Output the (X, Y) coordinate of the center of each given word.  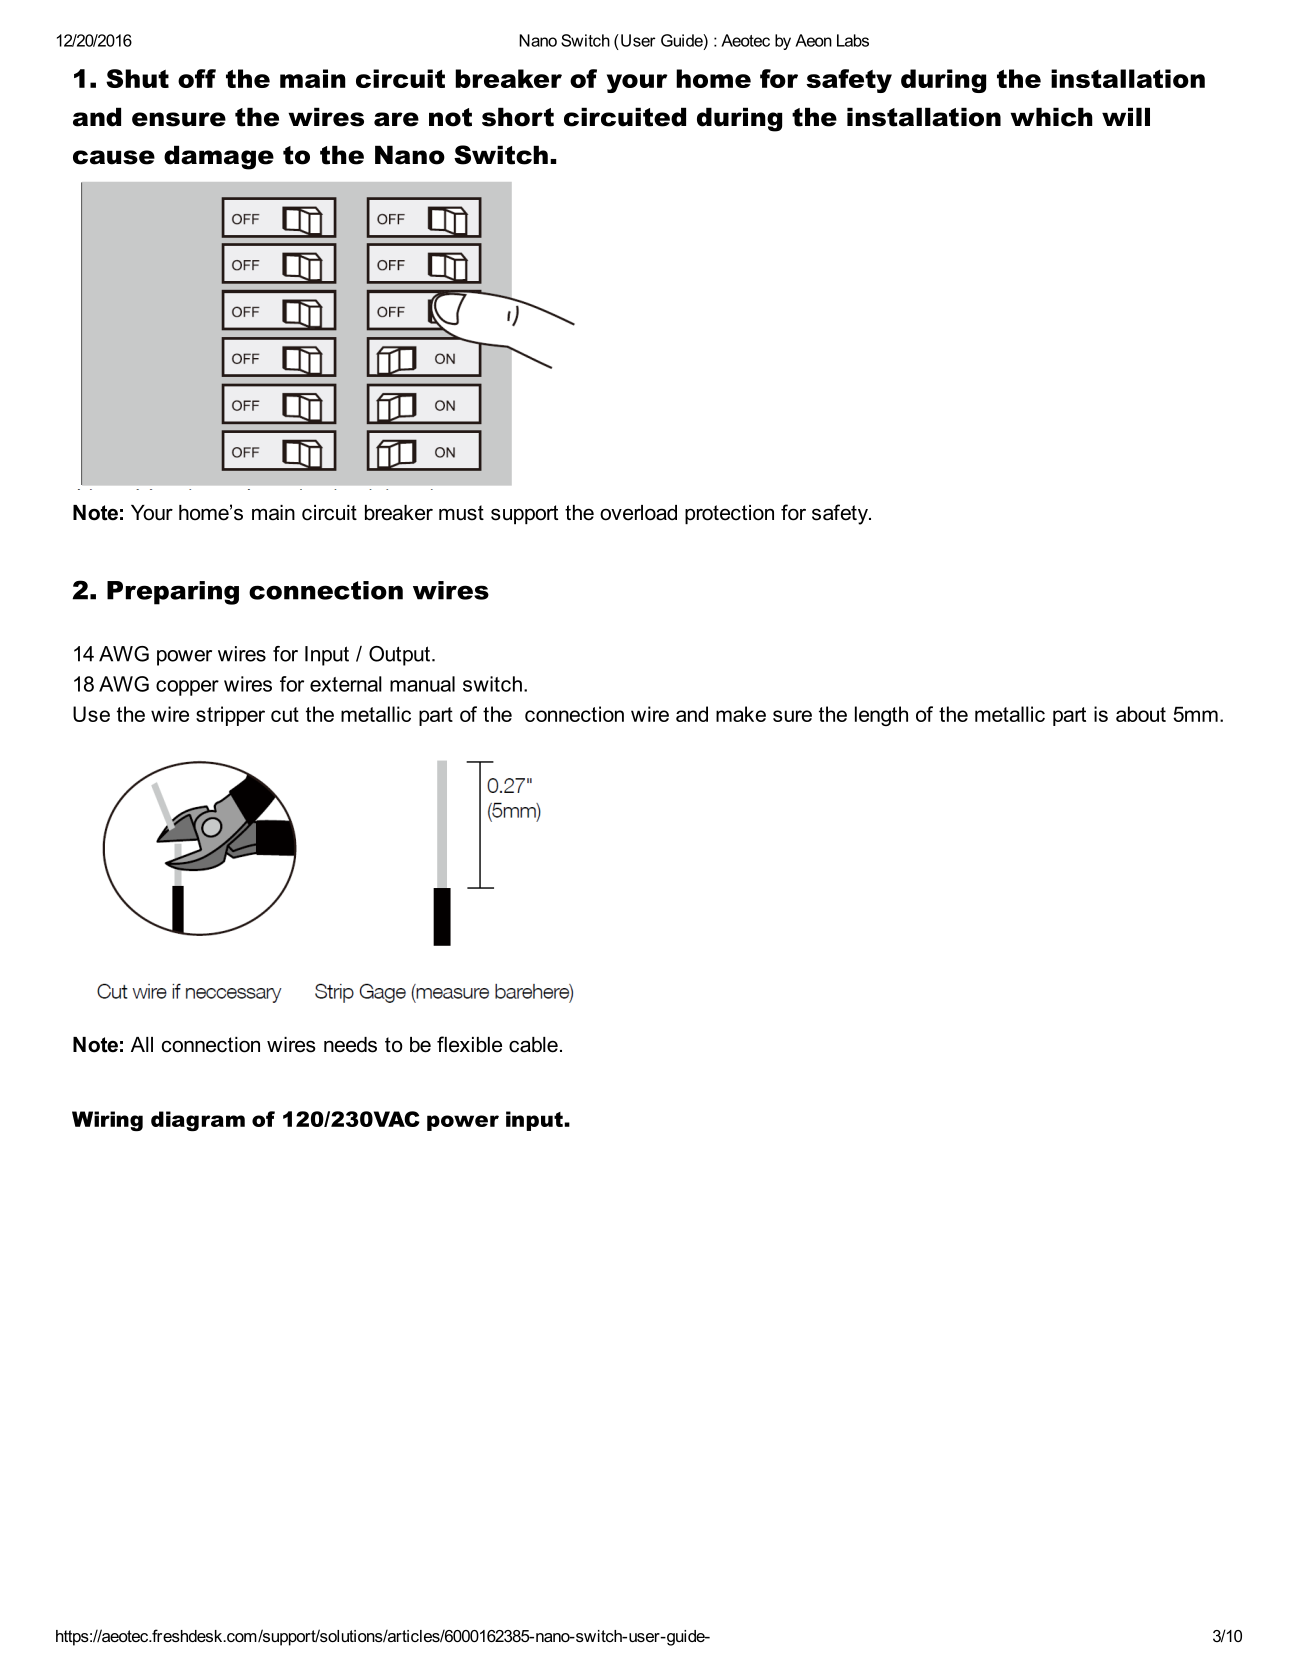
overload (638, 513)
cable (533, 1045)
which (1051, 117)
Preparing (173, 593)
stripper (230, 716)
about (1141, 714)
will (1126, 116)
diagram (198, 1121)
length (881, 716)
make (741, 714)
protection (729, 515)
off (197, 78)
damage (219, 157)
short (518, 117)
